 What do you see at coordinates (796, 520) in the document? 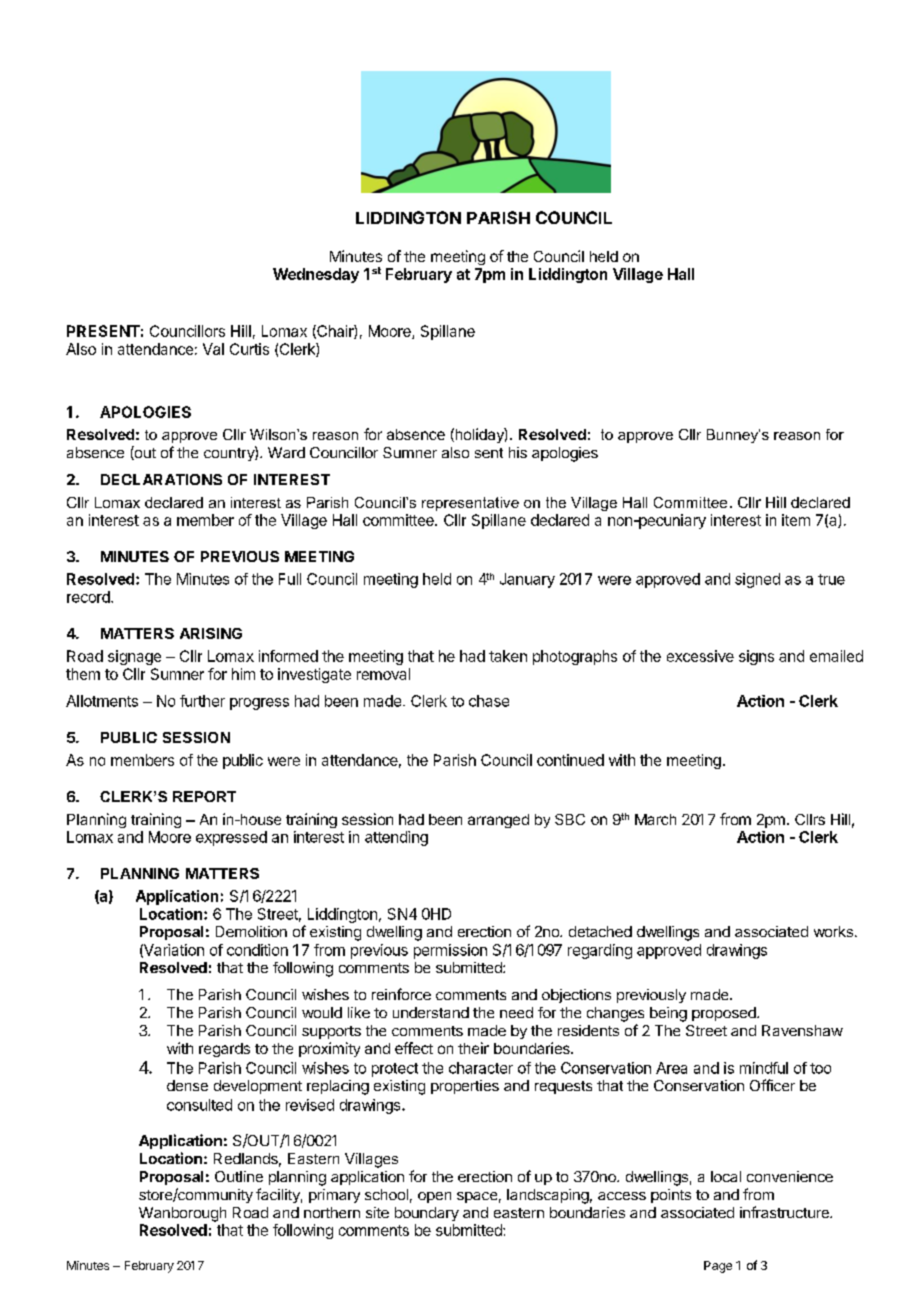
I see `item` at bounding box center [796, 520].
